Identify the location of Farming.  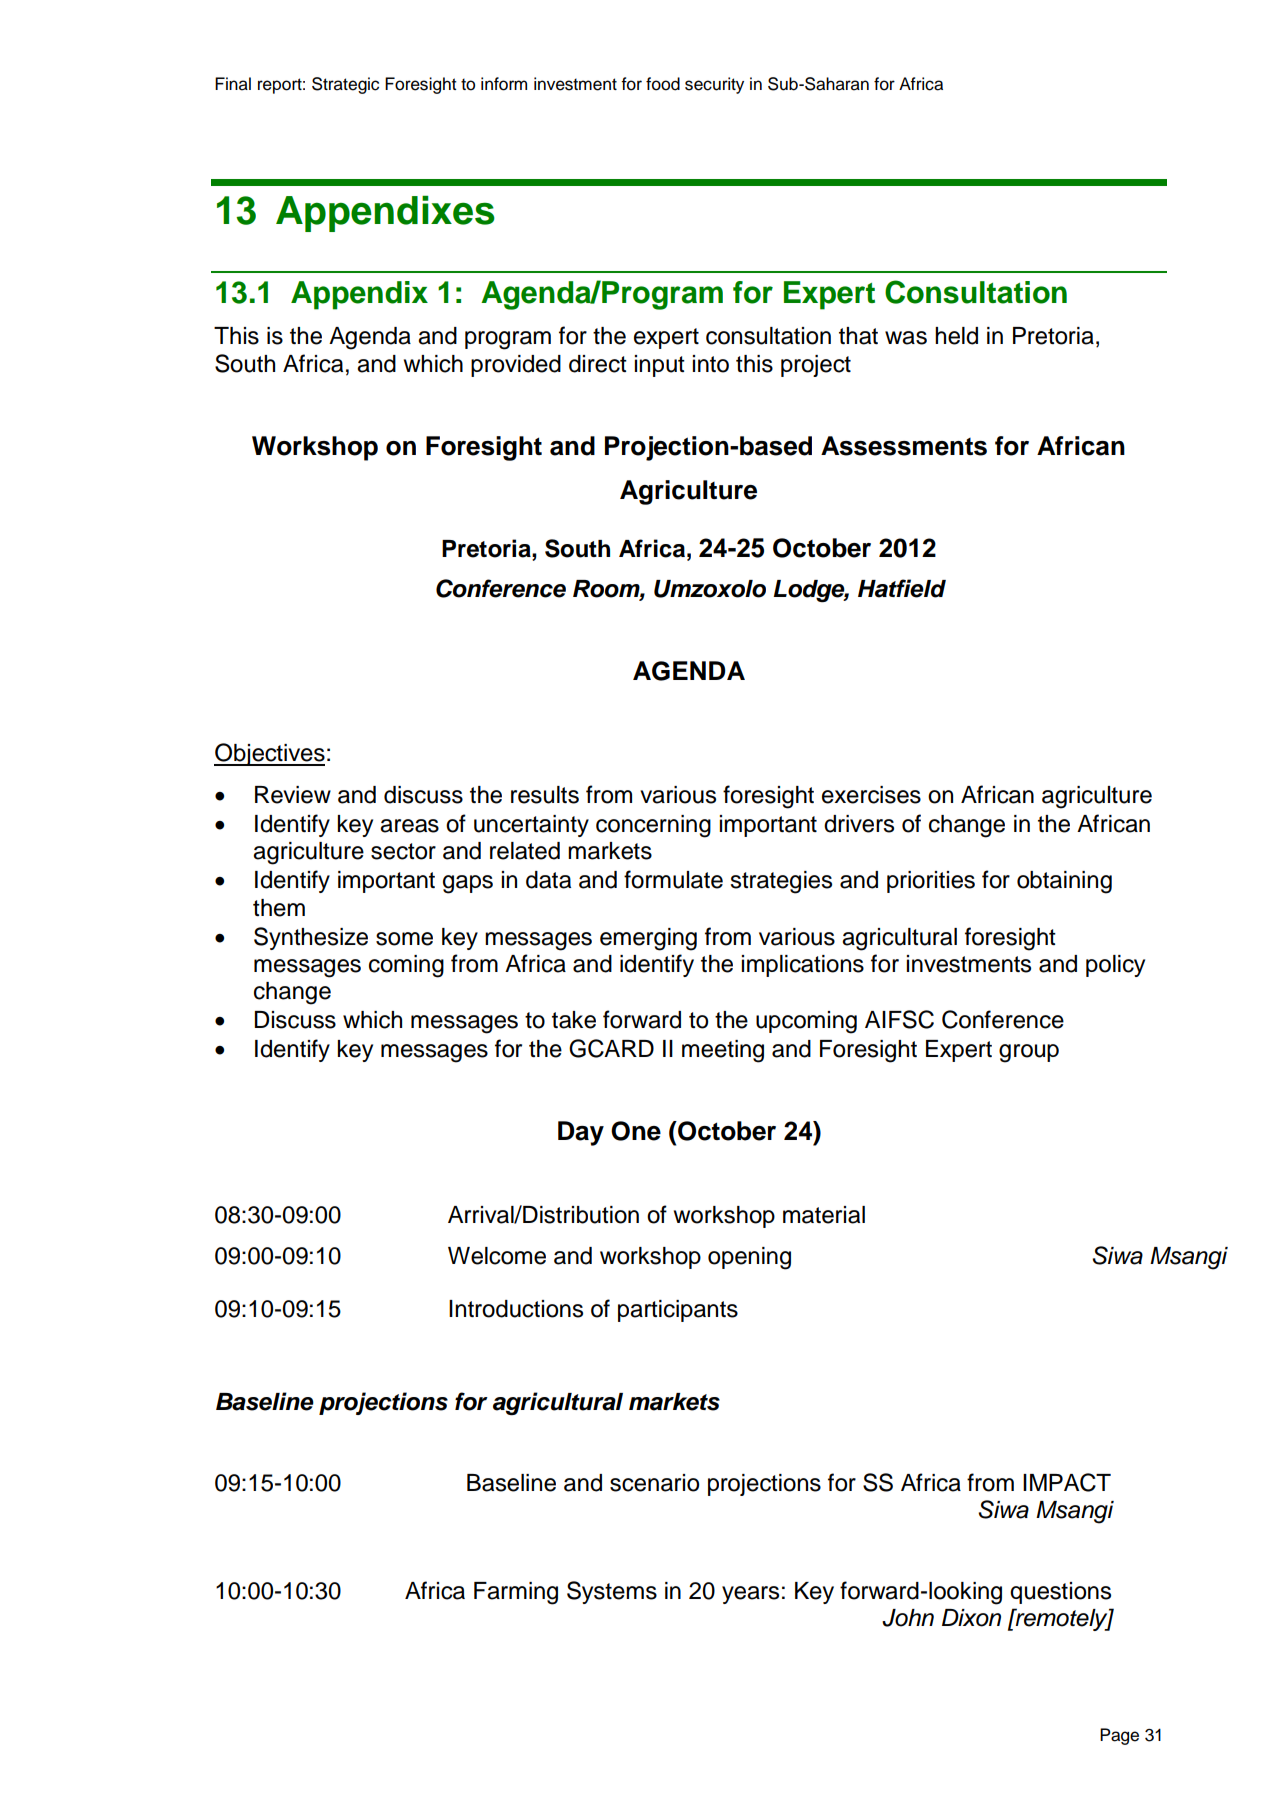
(516, 1593).
